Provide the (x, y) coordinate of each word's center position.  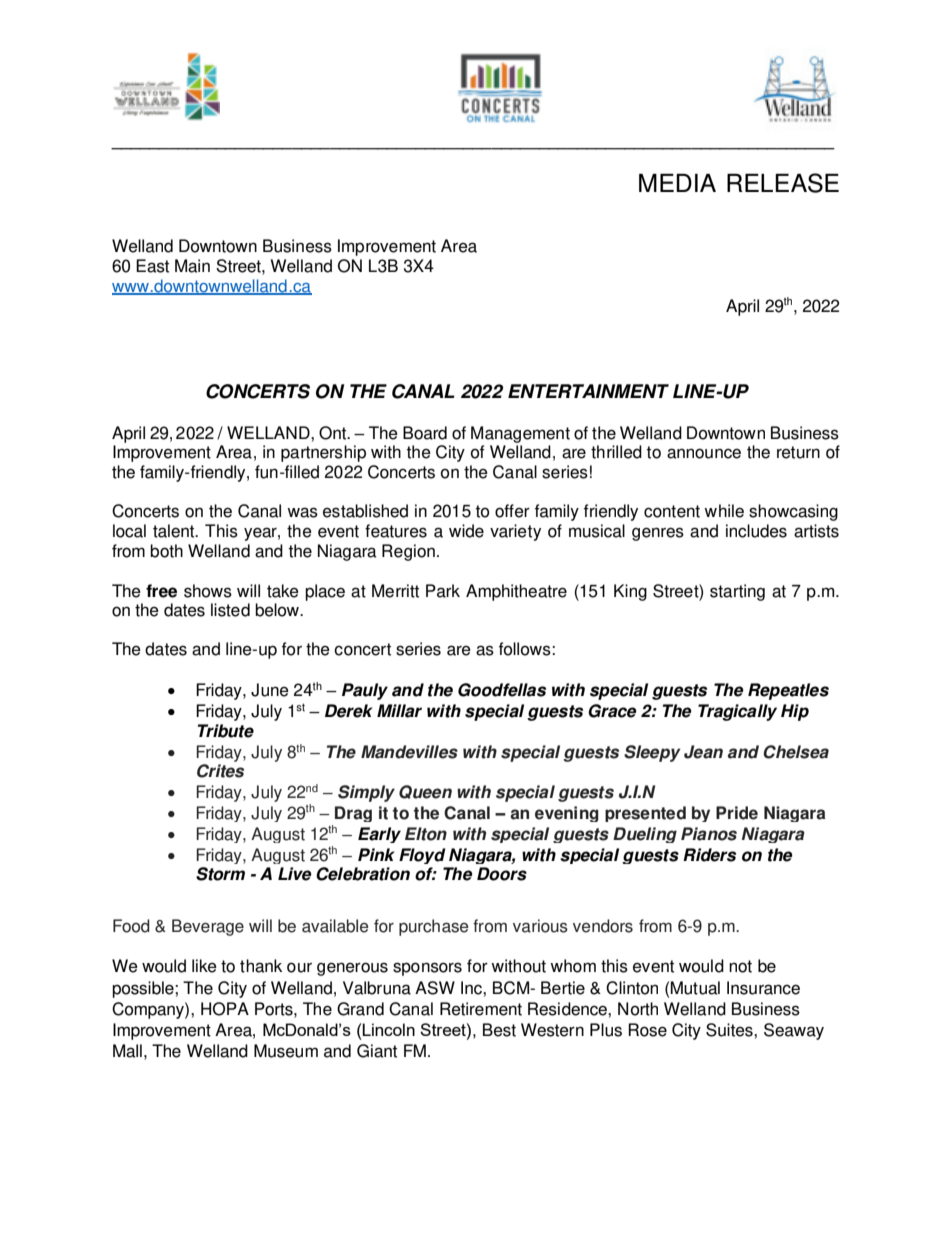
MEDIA (677, 183)
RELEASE (783, 183)
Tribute (226, 731)
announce (704, 453)
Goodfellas (502, 690)
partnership (323, 453)
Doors (502, 874)
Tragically (737, 712)
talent (175, 531)
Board (425, 433)
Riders (709, 855)
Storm (220, 874)
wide (466, 531)
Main (192, 266)
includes (756, 531)
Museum (286, 1051)
